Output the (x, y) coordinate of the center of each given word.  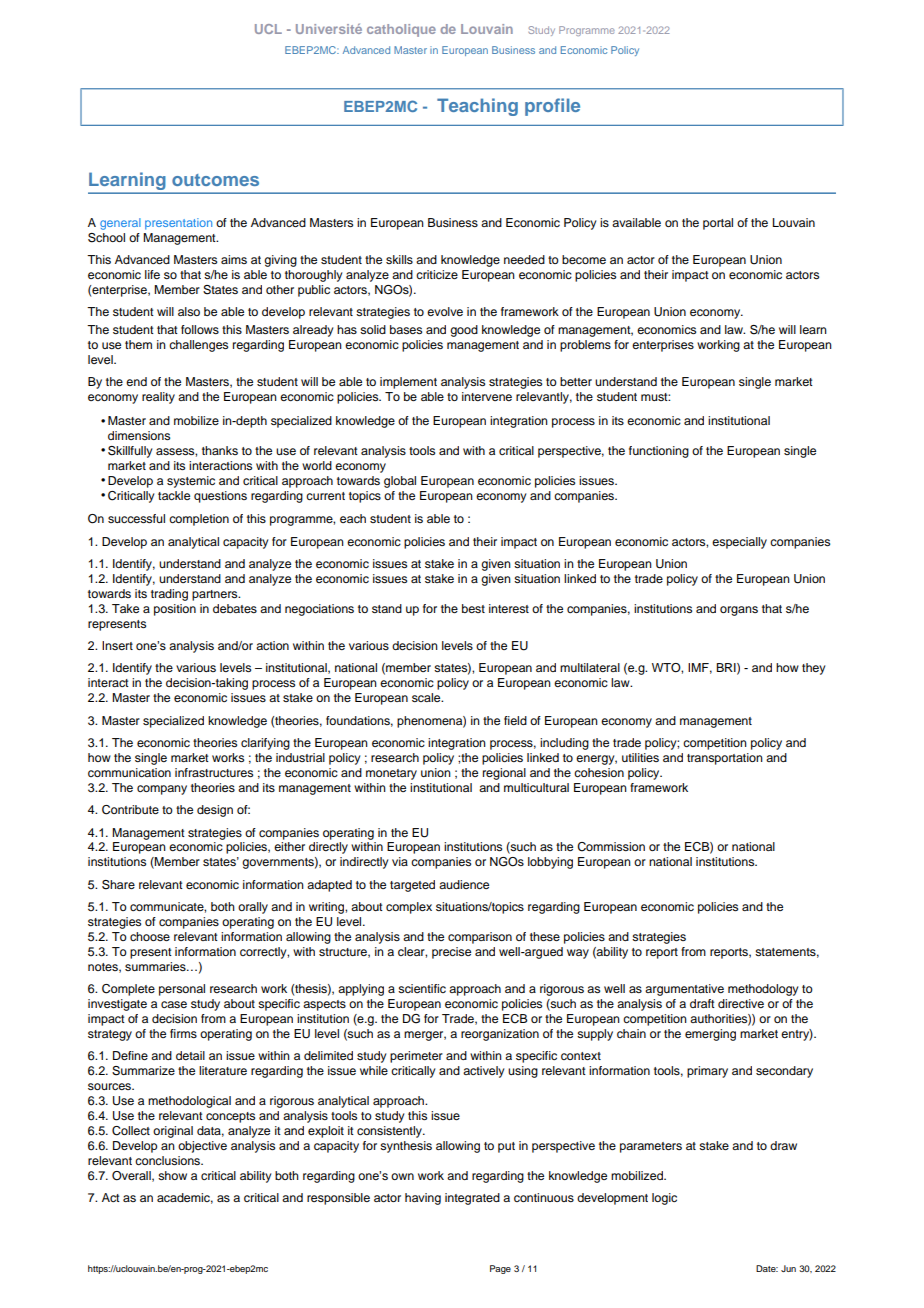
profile (552, 107)
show (172, 1175)
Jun (788, 1268)
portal (718, 224)
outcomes (215, 180)
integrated (472, 1199)
